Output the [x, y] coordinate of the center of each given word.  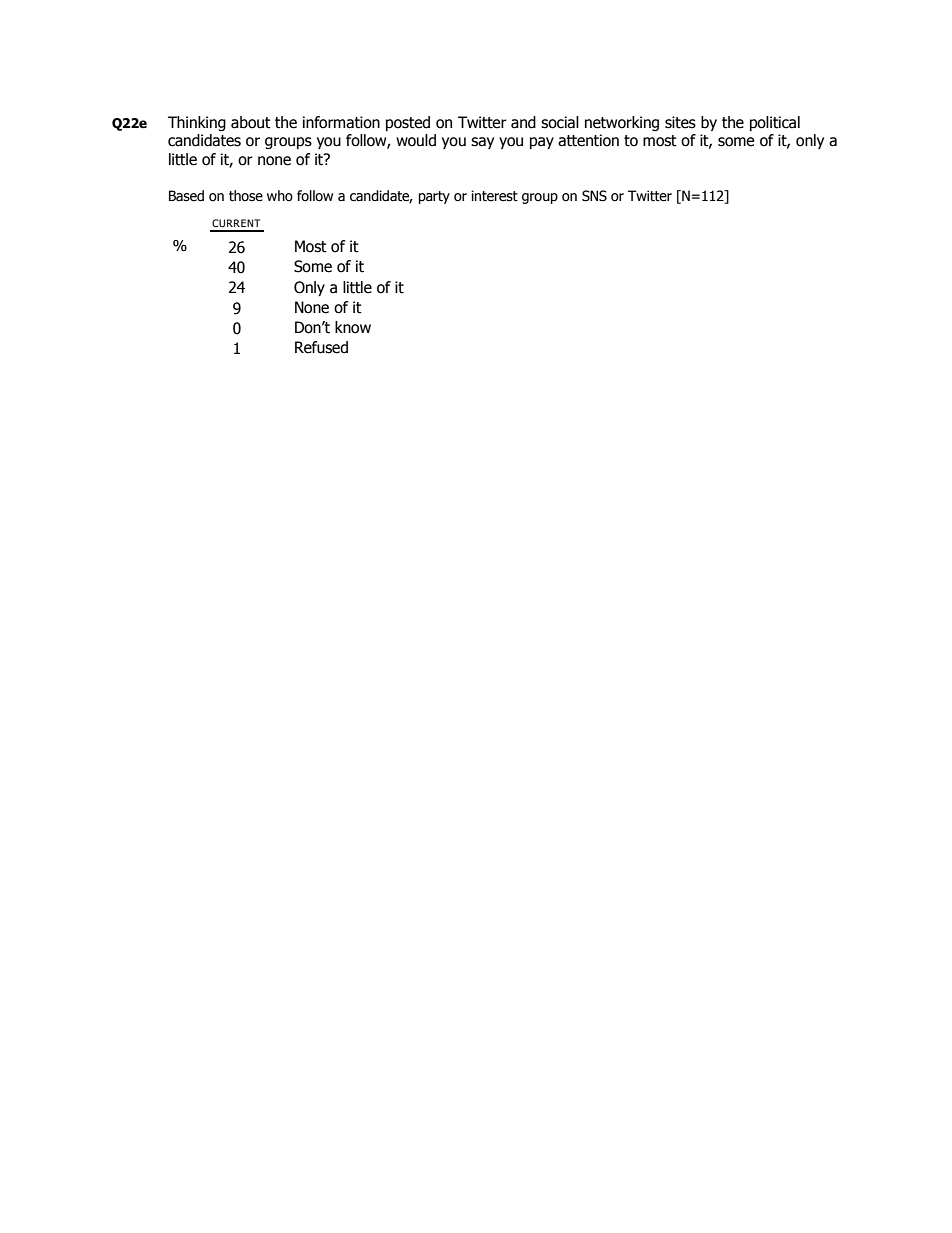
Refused [321, 347]
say [482, 143]
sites [680, 122]
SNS [594, 196]
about [251, 122]
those [246, 196]
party [434, 197]
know [353, 327]
